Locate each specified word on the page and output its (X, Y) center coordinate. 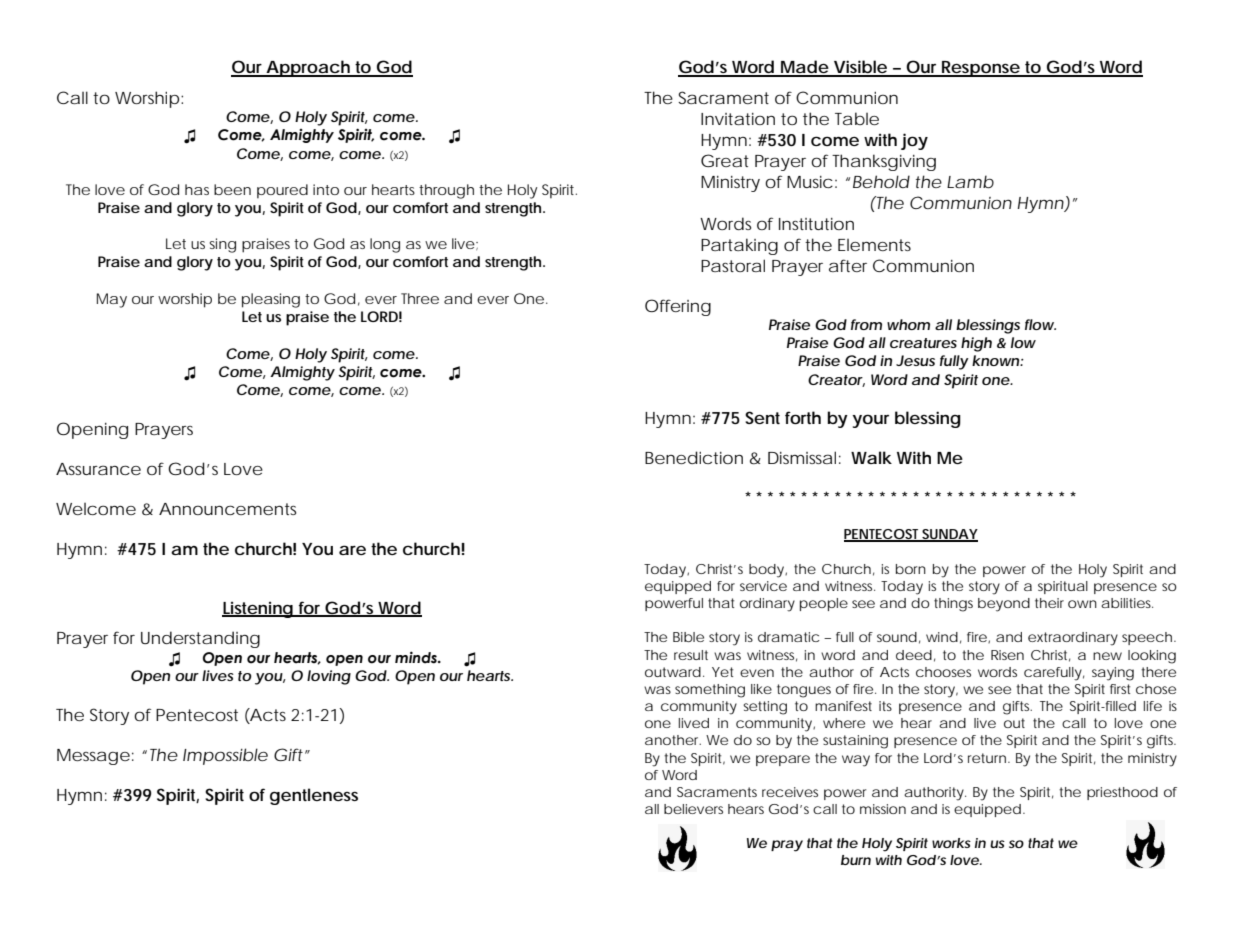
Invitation (738, 119)
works (951, 843)
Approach (309, 68)
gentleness (314, 796)
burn (856, 860)
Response (981, 69)
